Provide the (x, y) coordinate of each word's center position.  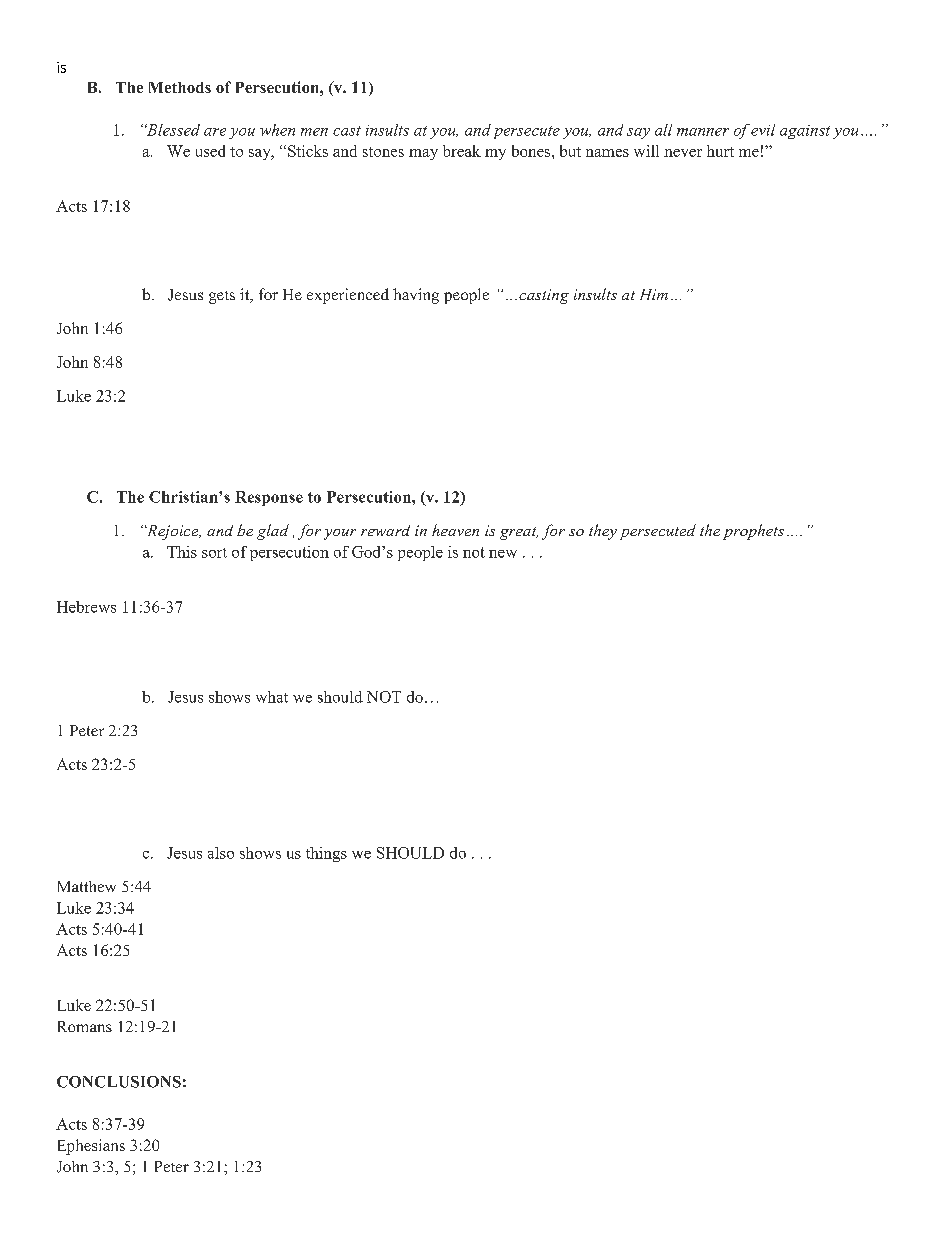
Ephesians (91, 1147)
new (503, 554)
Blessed (172, 130)
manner (703, 132)
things (326, 854)
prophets (753, 532)
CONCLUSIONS (119, 1082)
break (462, 151)
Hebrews (86, 607)
